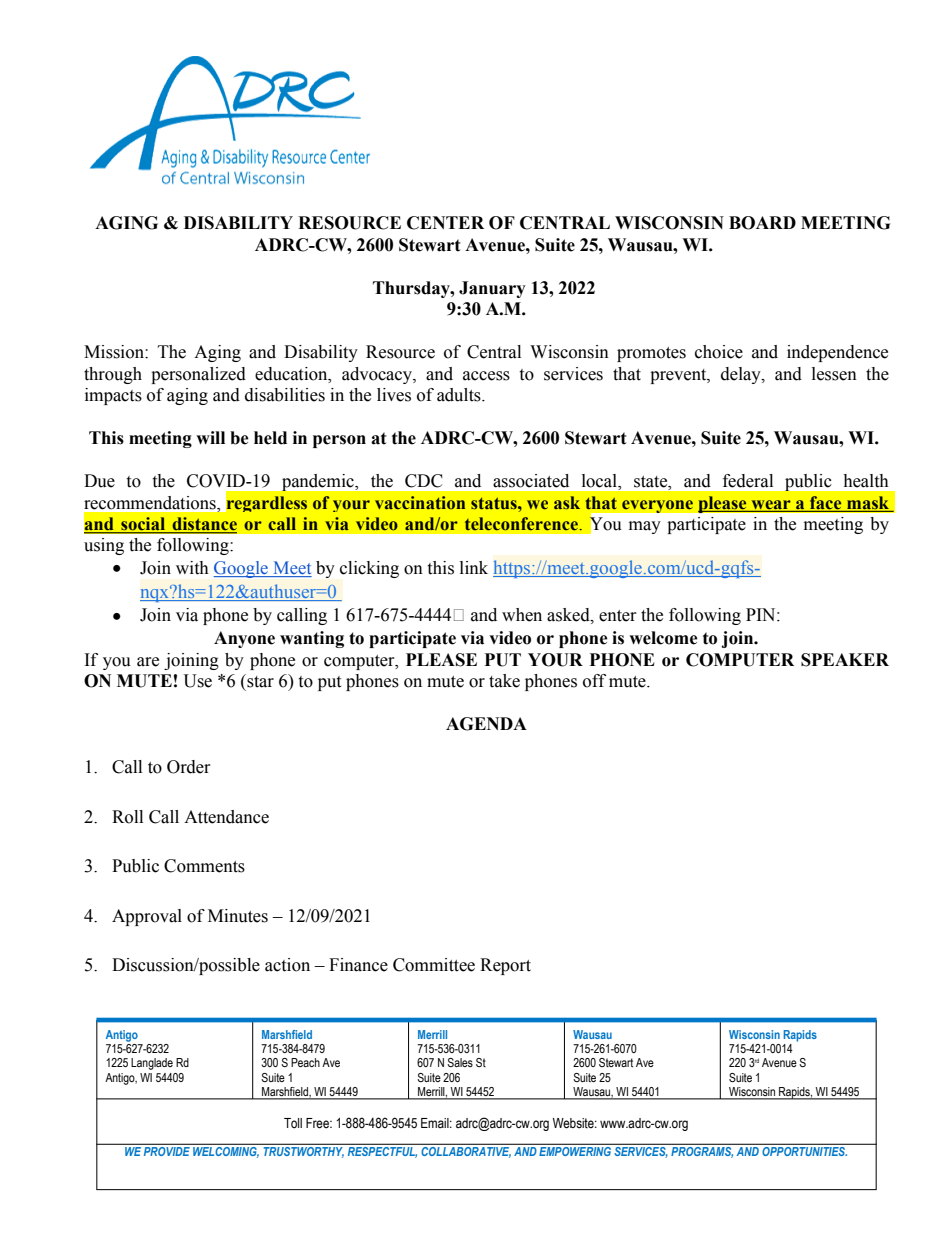 This document has height=1233, width=952. What do you see at coordinates (762, 223) in the document?
I see `BOARD` at bounding box center [762, 223].
